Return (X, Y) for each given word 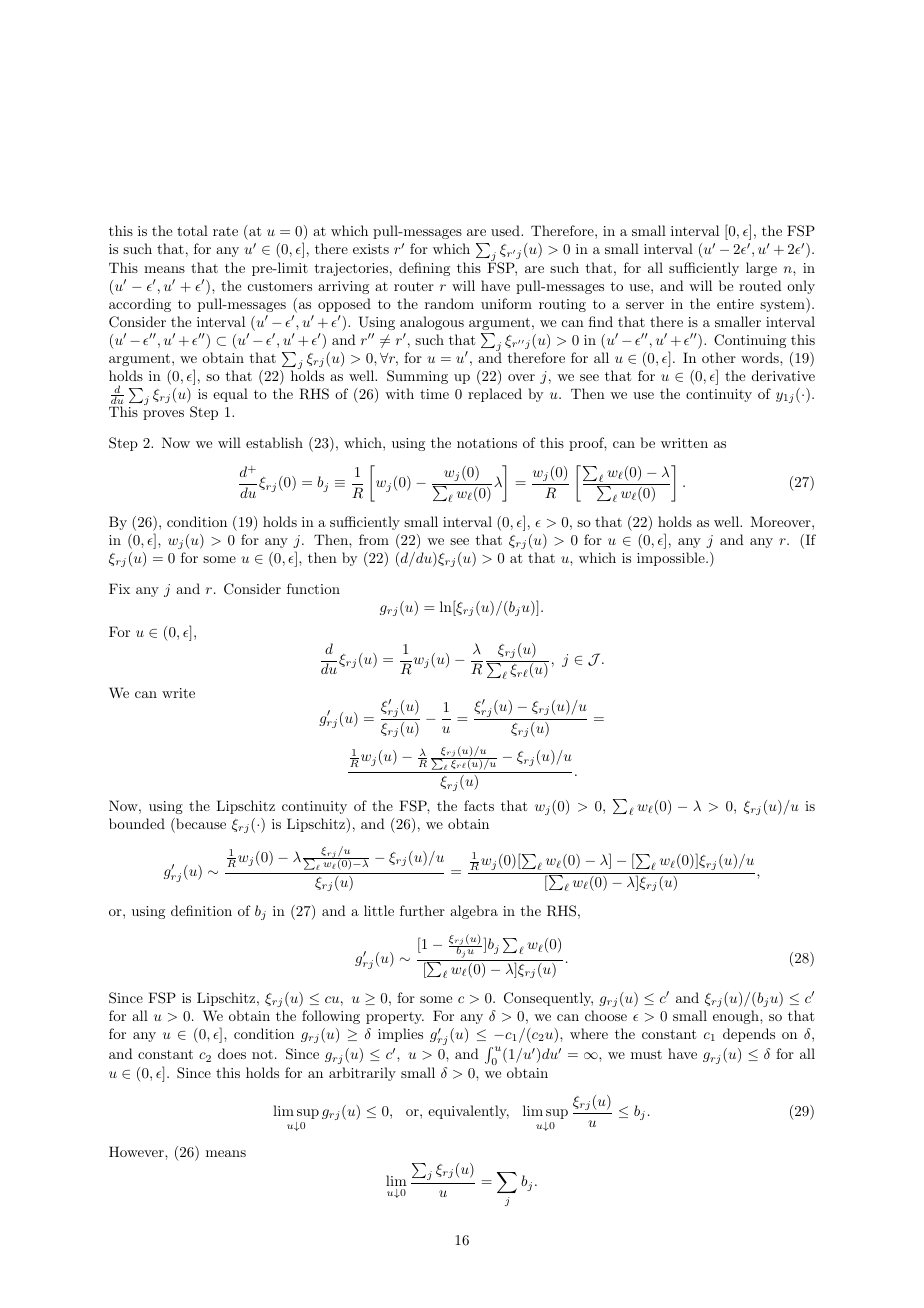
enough (737, 1017)
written (684, 443)
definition (201, 910)
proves (163, 415)
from (374, 539)
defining (424, 269)
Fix (119, 588)
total (192, 230)
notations (487, 443)
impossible (672, 559)
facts (479, 805)
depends (749, 1035)
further (422, 910)
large (761, 269)
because (200, 823)
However (137, 1151)
